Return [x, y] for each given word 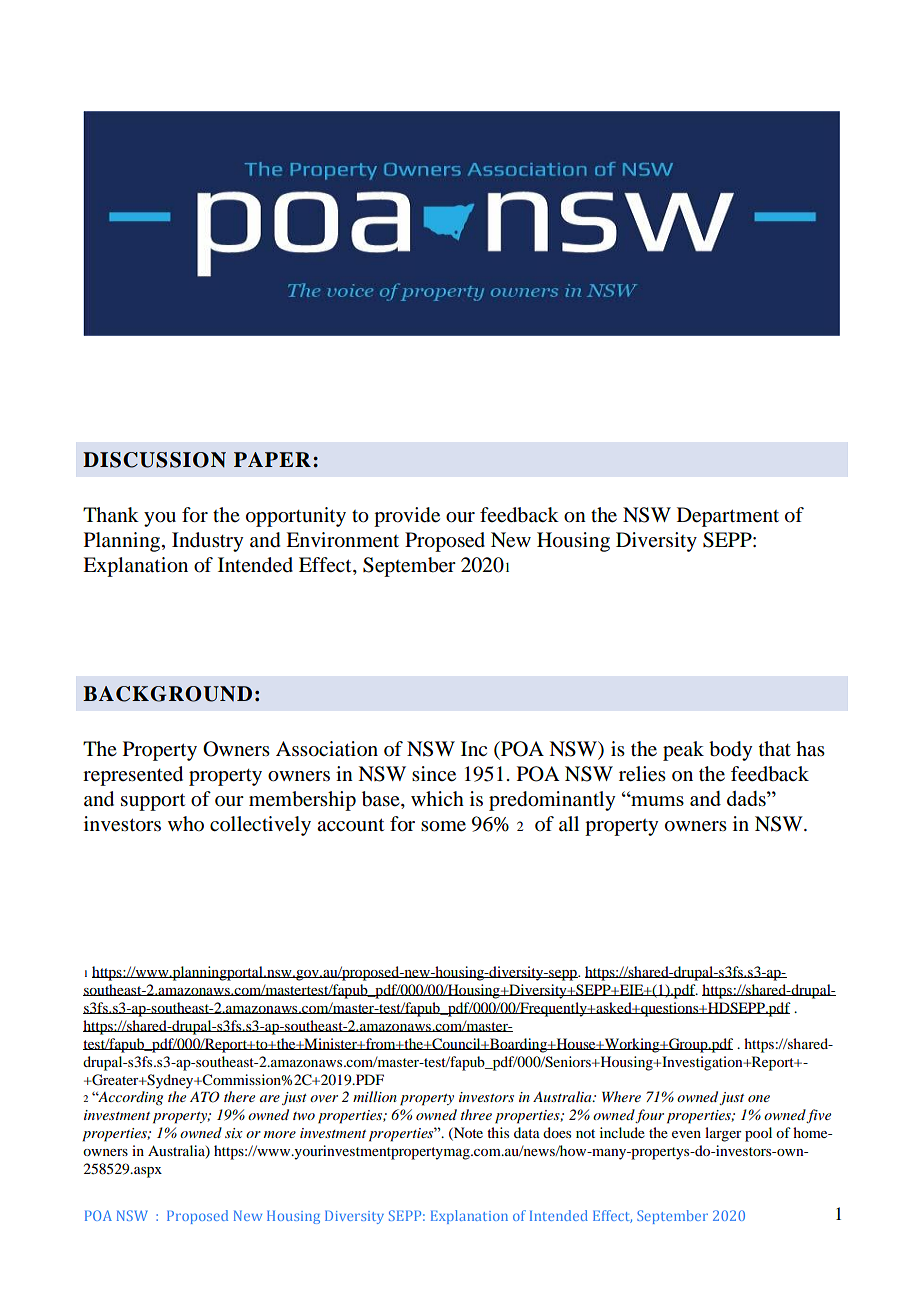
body [730, 751]
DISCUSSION [154, 460]
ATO [205, 1097]
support [153, 802]
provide [407, 517]
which [437, 798]
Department [728, 517]
